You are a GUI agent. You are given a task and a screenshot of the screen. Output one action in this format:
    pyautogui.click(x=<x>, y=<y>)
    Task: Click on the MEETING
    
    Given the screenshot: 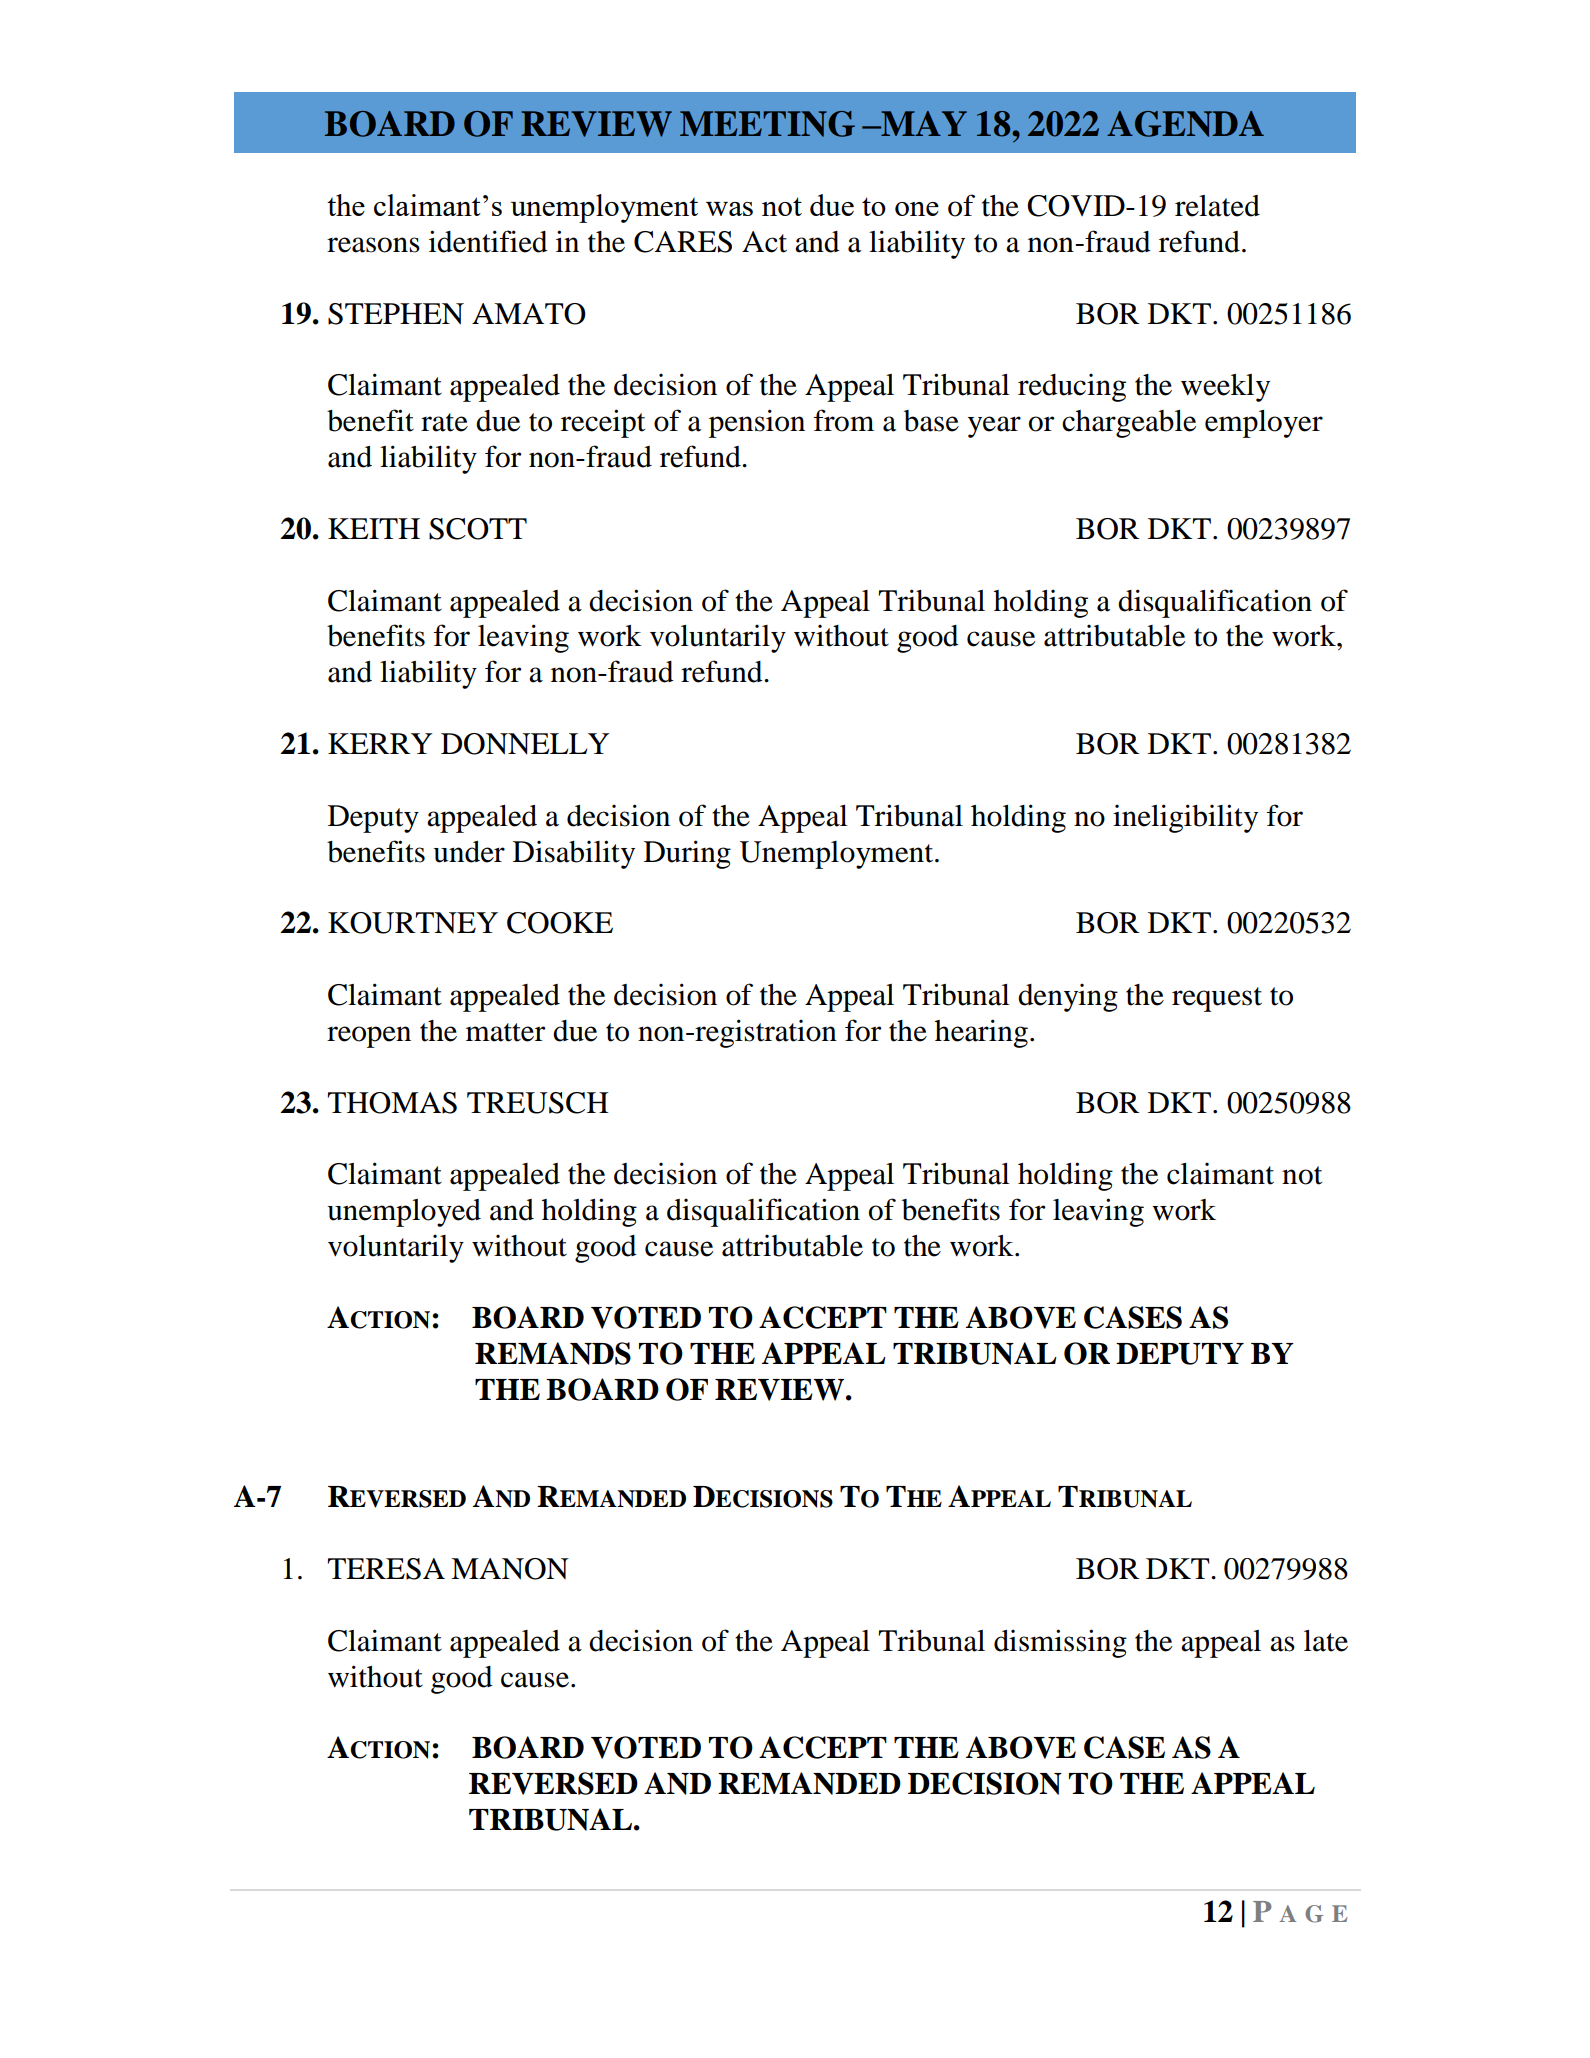 What is the action you would take?
    pyautogui.click(x=767, y=124)
